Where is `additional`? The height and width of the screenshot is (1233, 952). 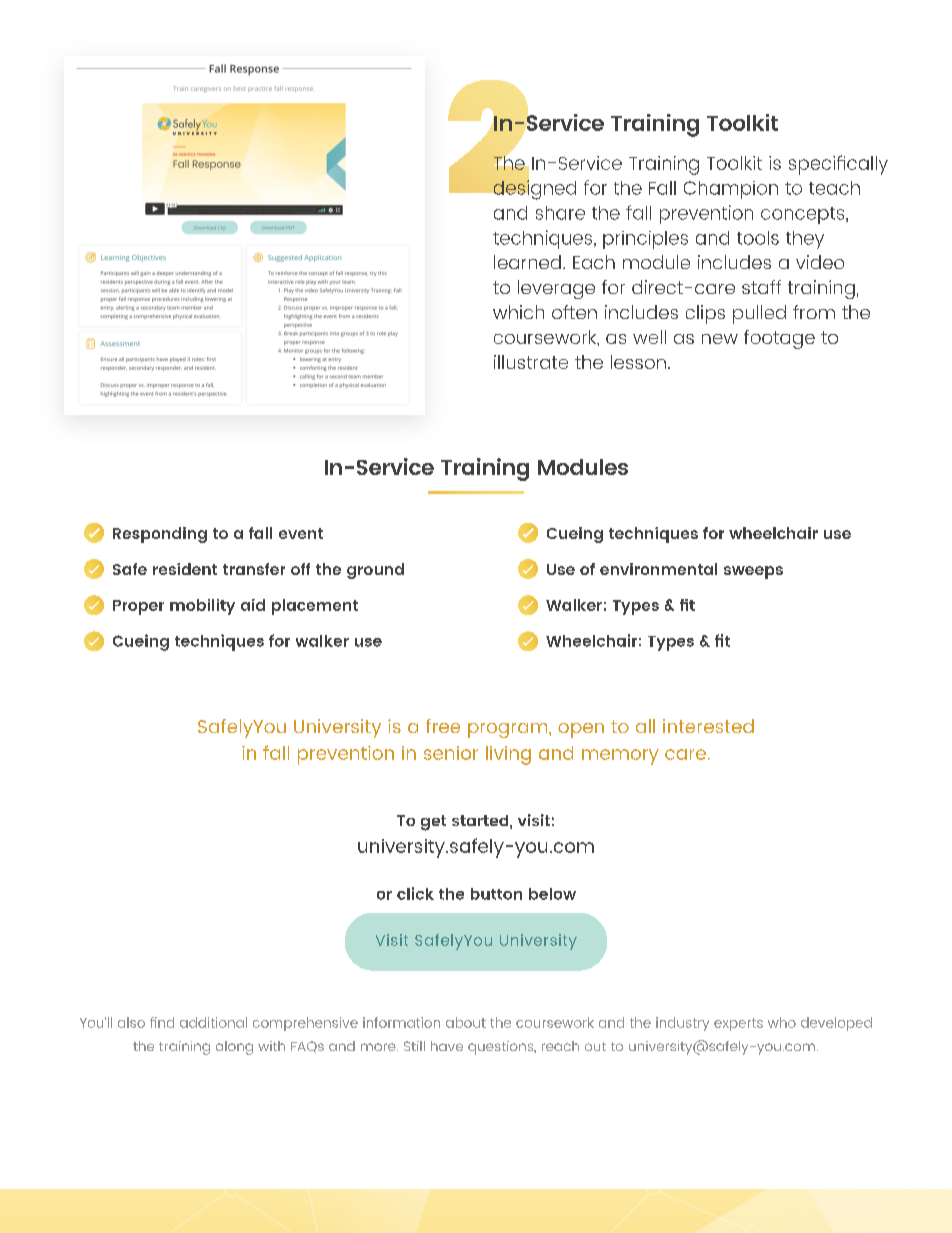
additional is located at coordinates (213, 1022).
